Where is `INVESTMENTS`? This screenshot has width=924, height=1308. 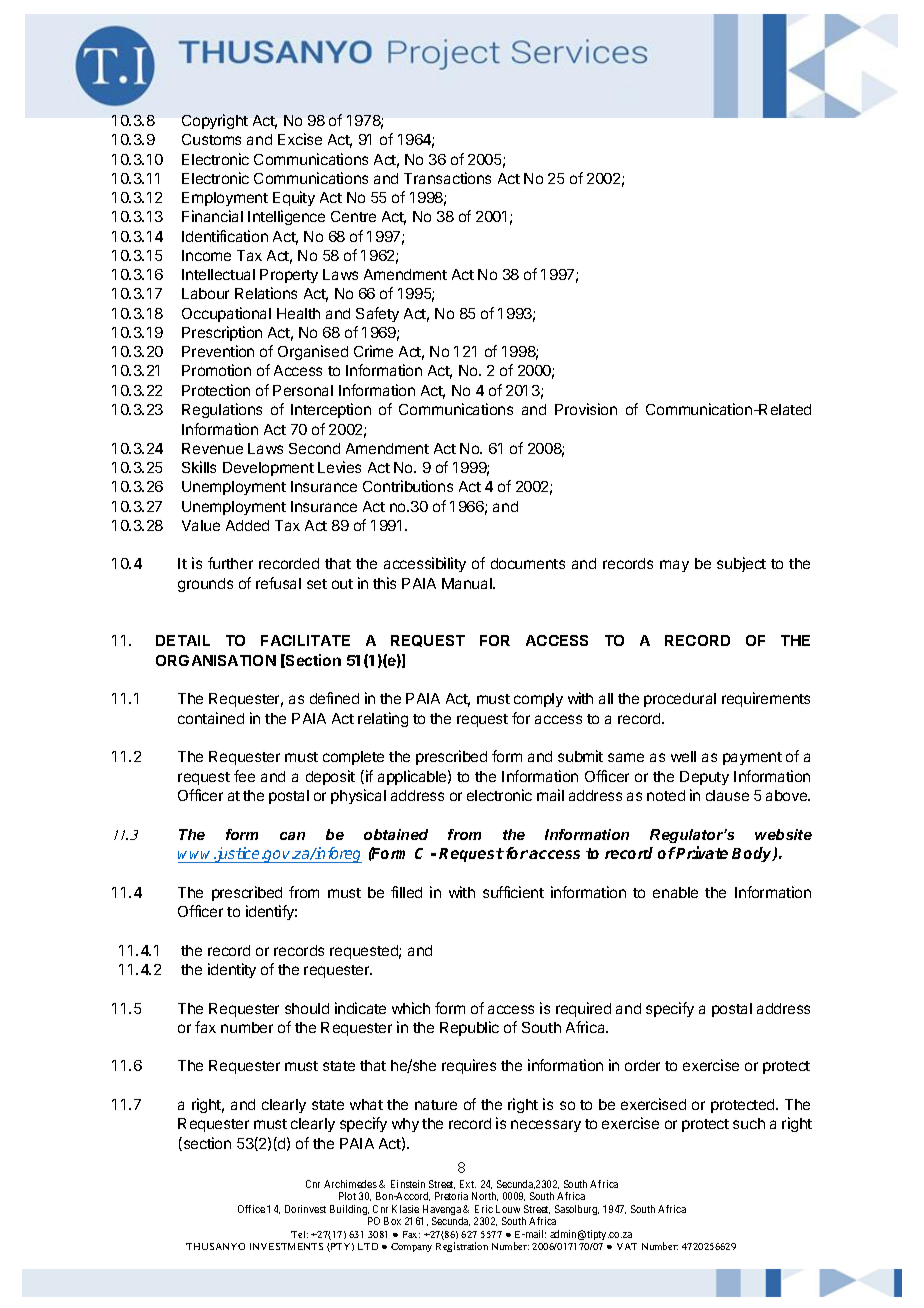 INVESTMENTS is located at coordinates (286, 1246).
